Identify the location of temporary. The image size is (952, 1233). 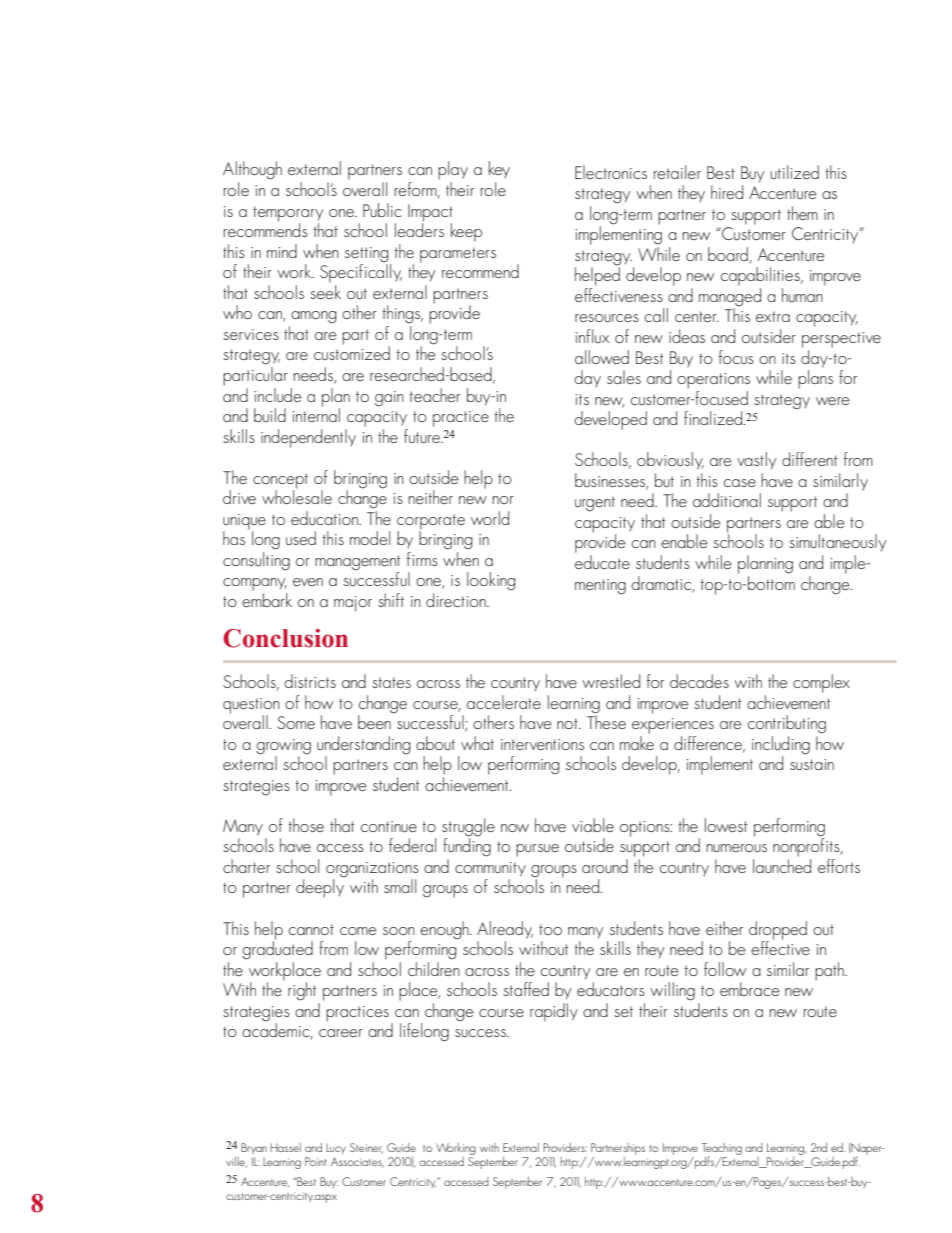
(288, 215).
